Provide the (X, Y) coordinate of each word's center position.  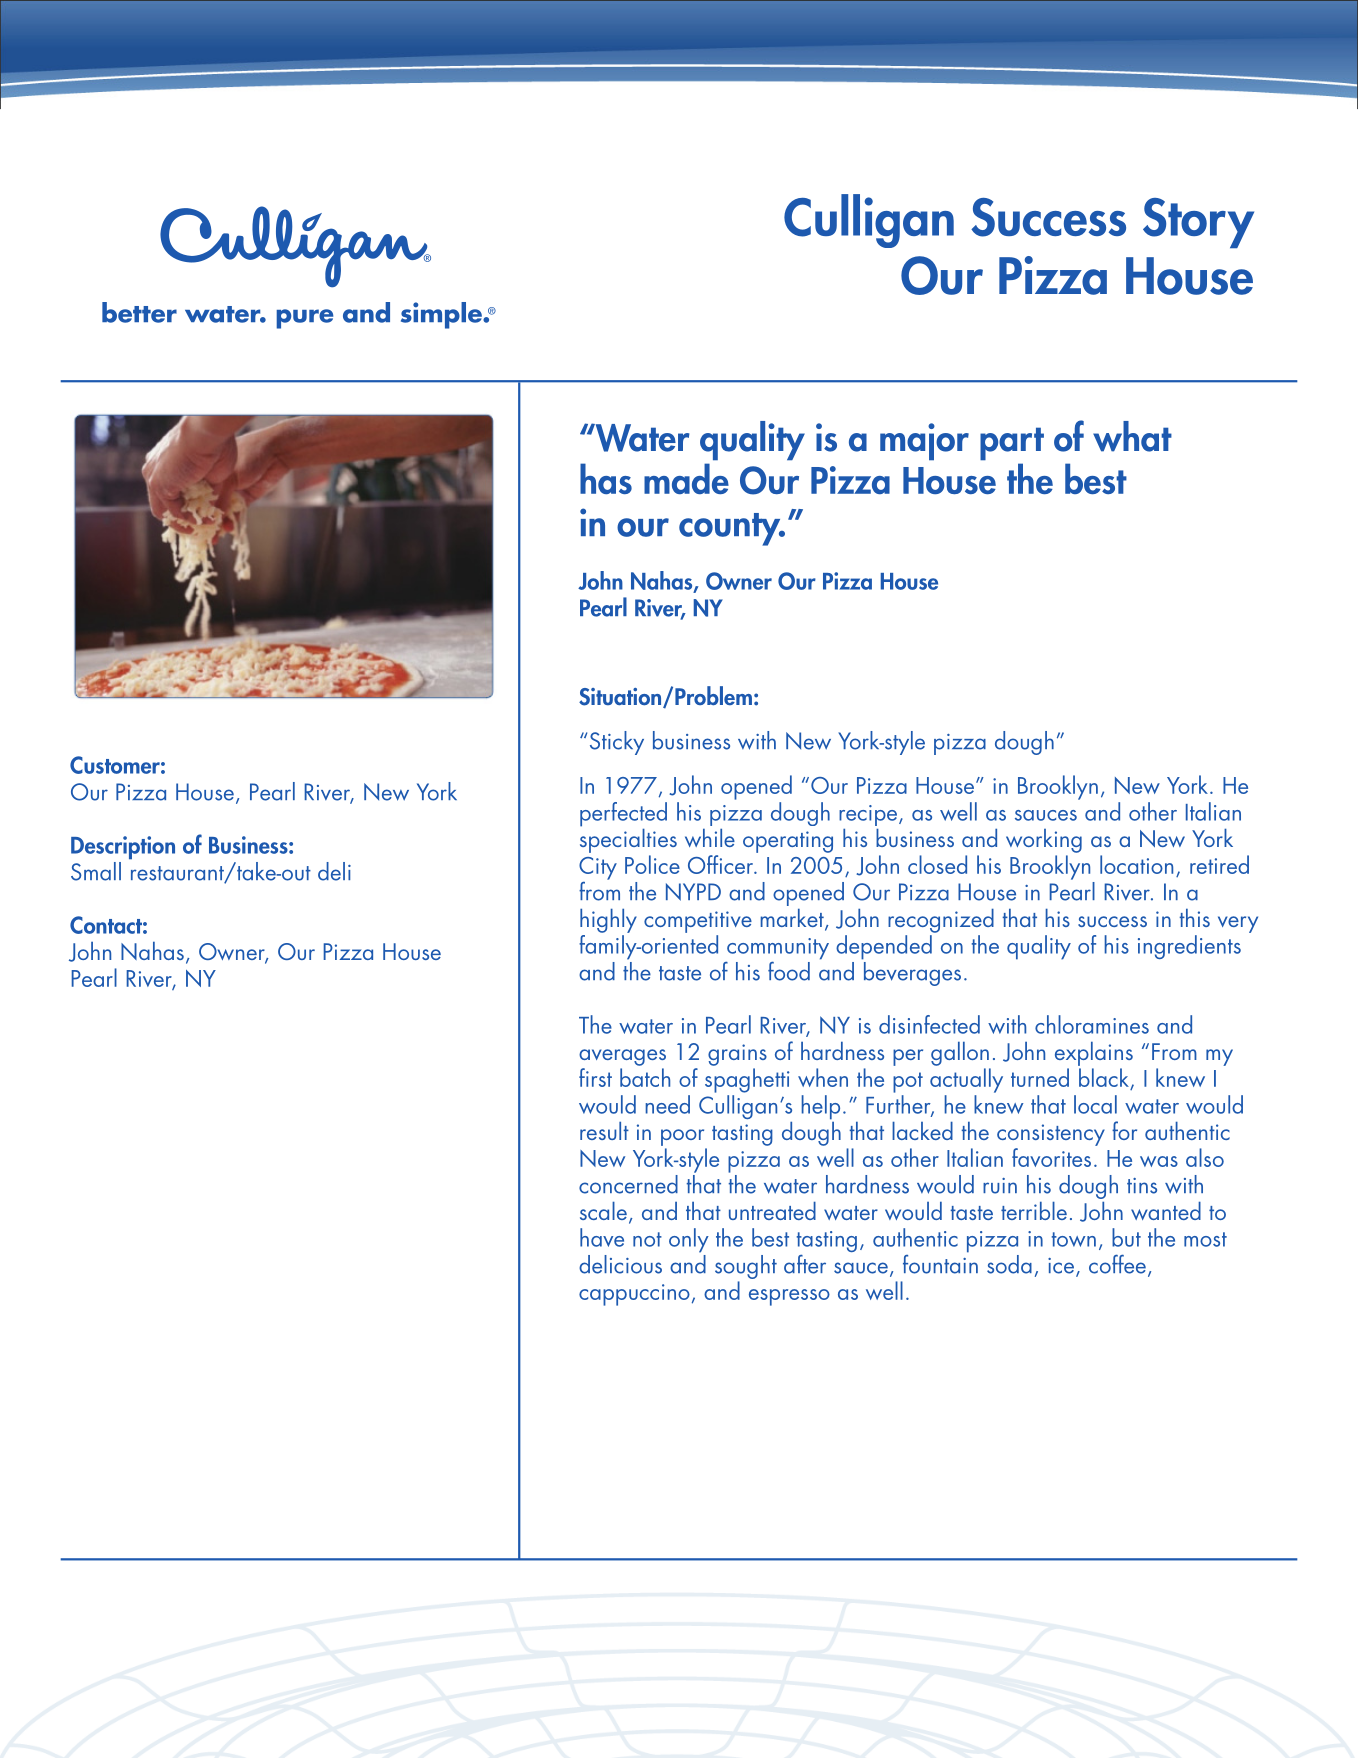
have (602, 1237)
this (1194, 917)
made (686, 478)
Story (1198, 223)
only (689, 1240)
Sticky (617, 743)
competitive (698, 922)
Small (96, 871)
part (1012, 444)
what (1132, 436)
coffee (1117, 1264)
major (924, 442)
